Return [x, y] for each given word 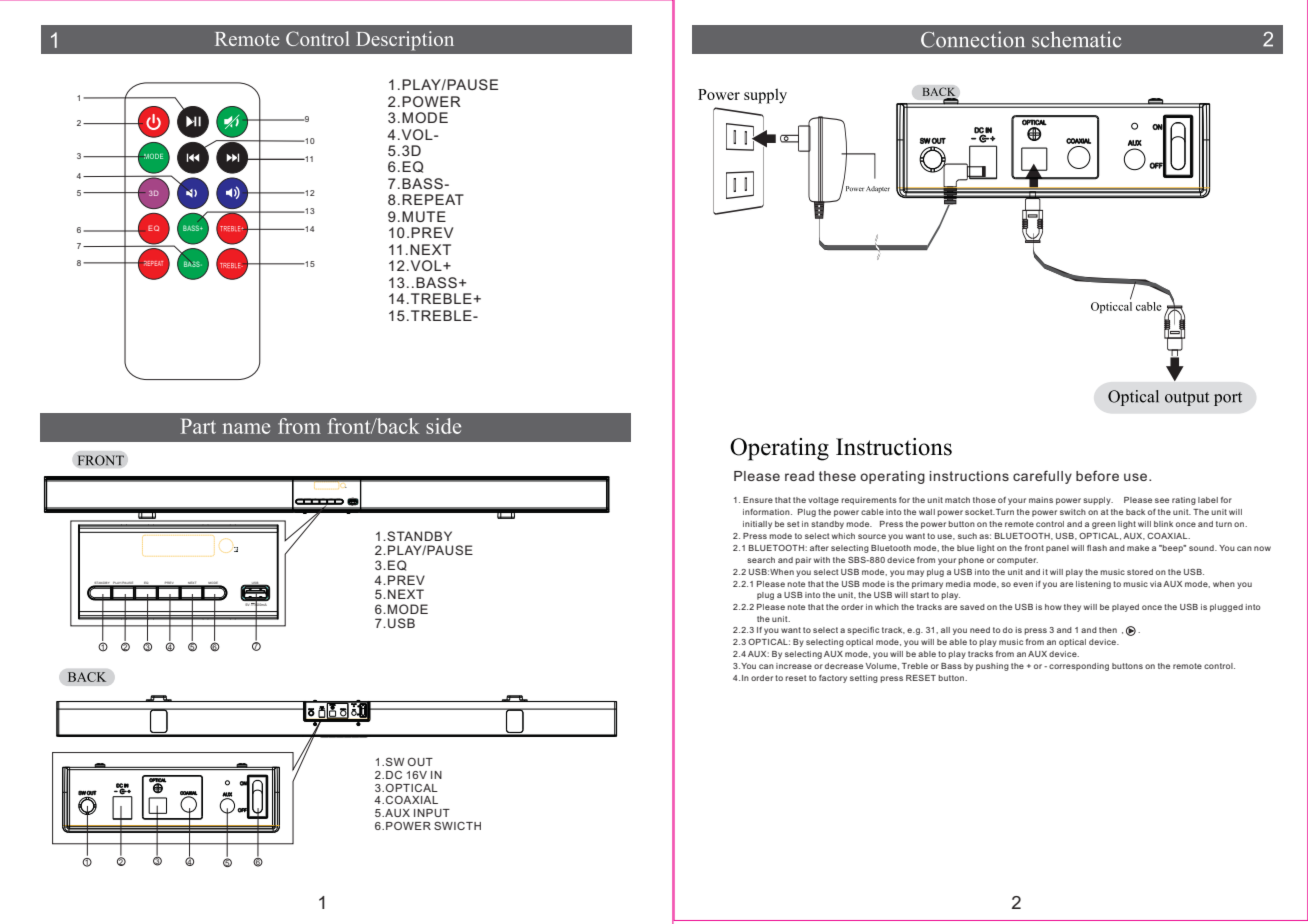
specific [863, 631]
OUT [420, 761]
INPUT [432, 813]
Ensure [758, 500]
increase [794, 666]
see [1162, 500]
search [761, 560]
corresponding [1079, 667]
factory [833, 679]
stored [1140, 572]
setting [864, 679]
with [822, 560]
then [1108, 630]
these [837, 476]
